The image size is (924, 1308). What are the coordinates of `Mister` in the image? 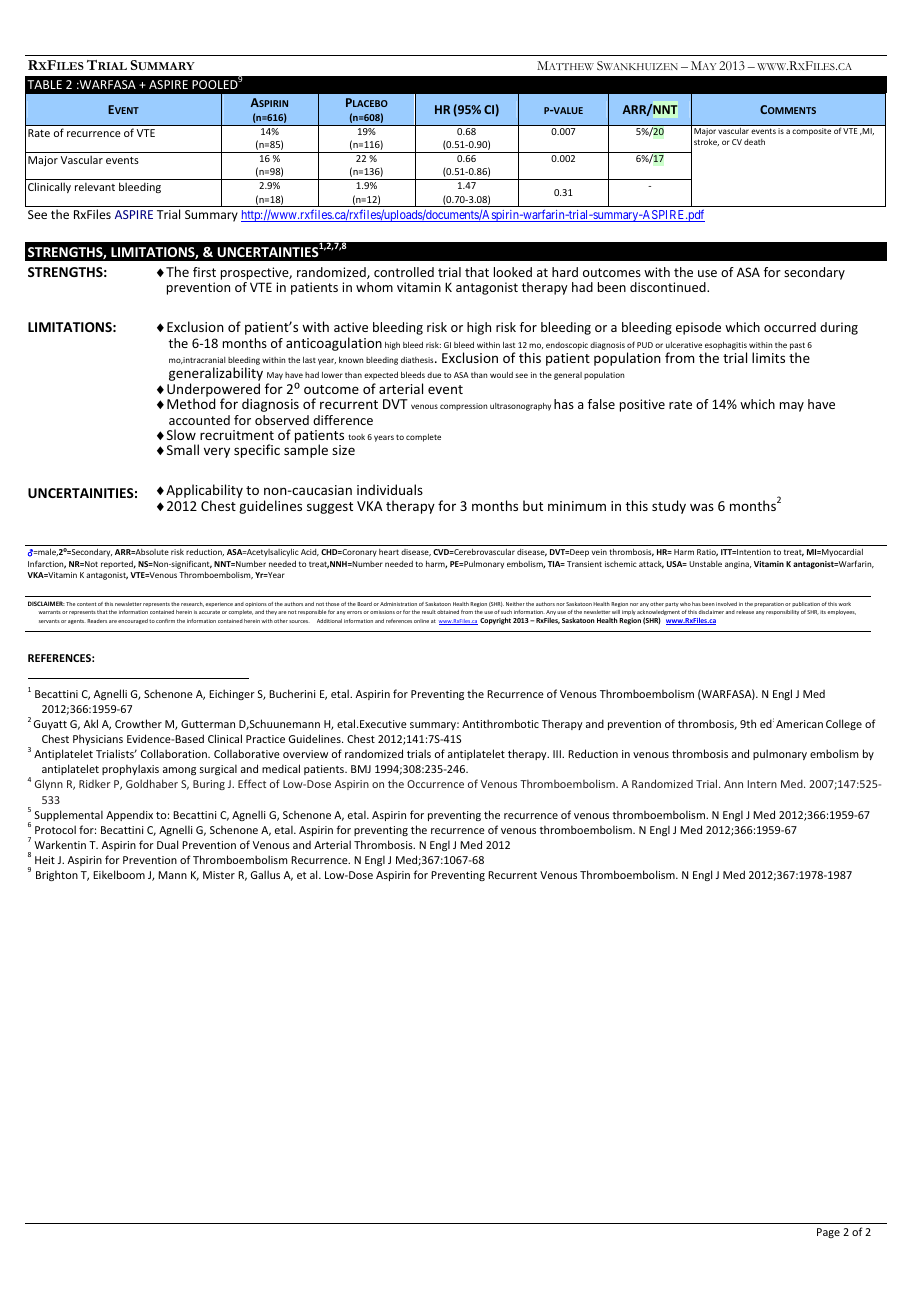 It's located at (219, 875).
